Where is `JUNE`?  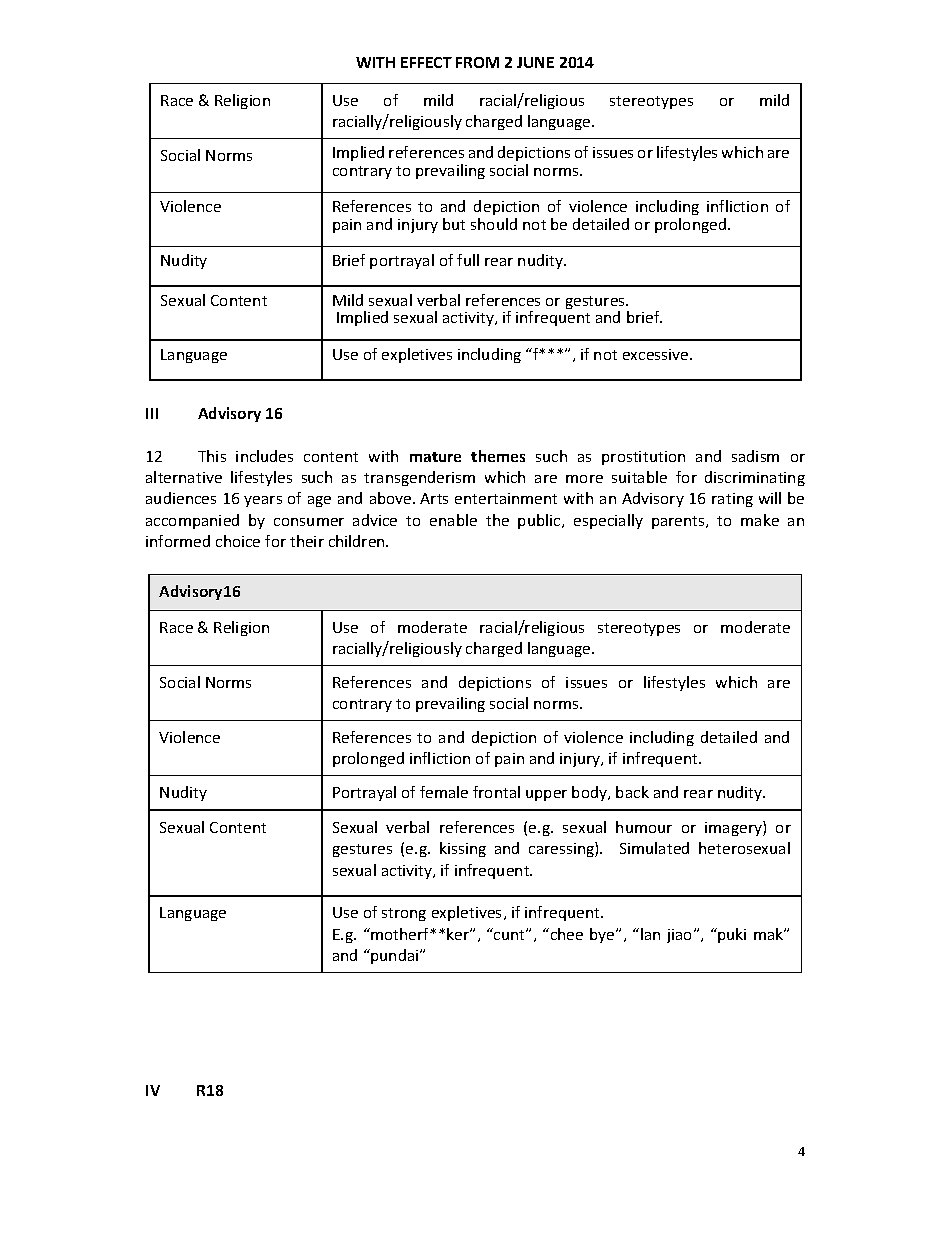 JUNE is located at coordinates (535, 62).
